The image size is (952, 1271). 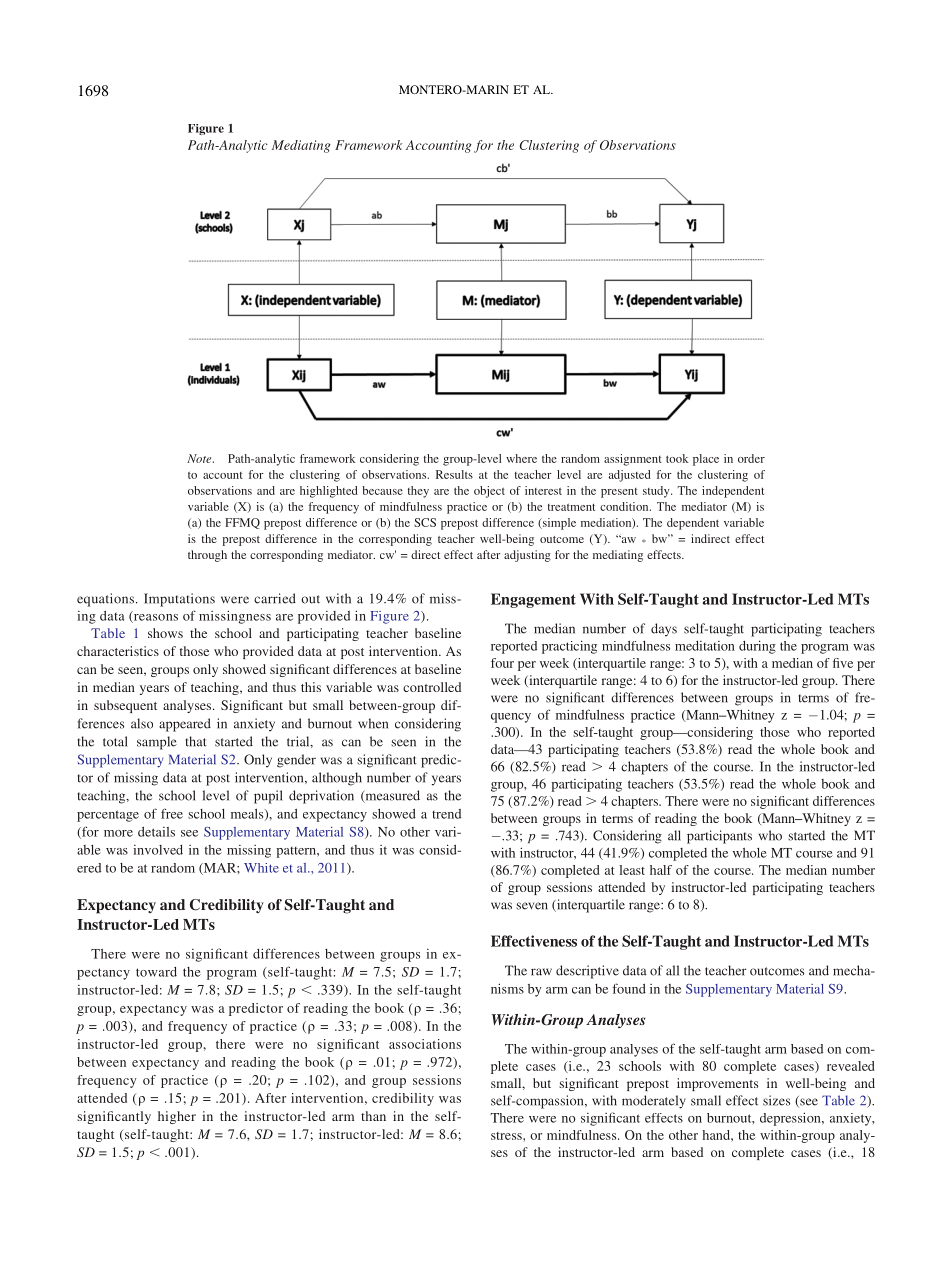 I want to click on participants, so click(x=719, y=837).
